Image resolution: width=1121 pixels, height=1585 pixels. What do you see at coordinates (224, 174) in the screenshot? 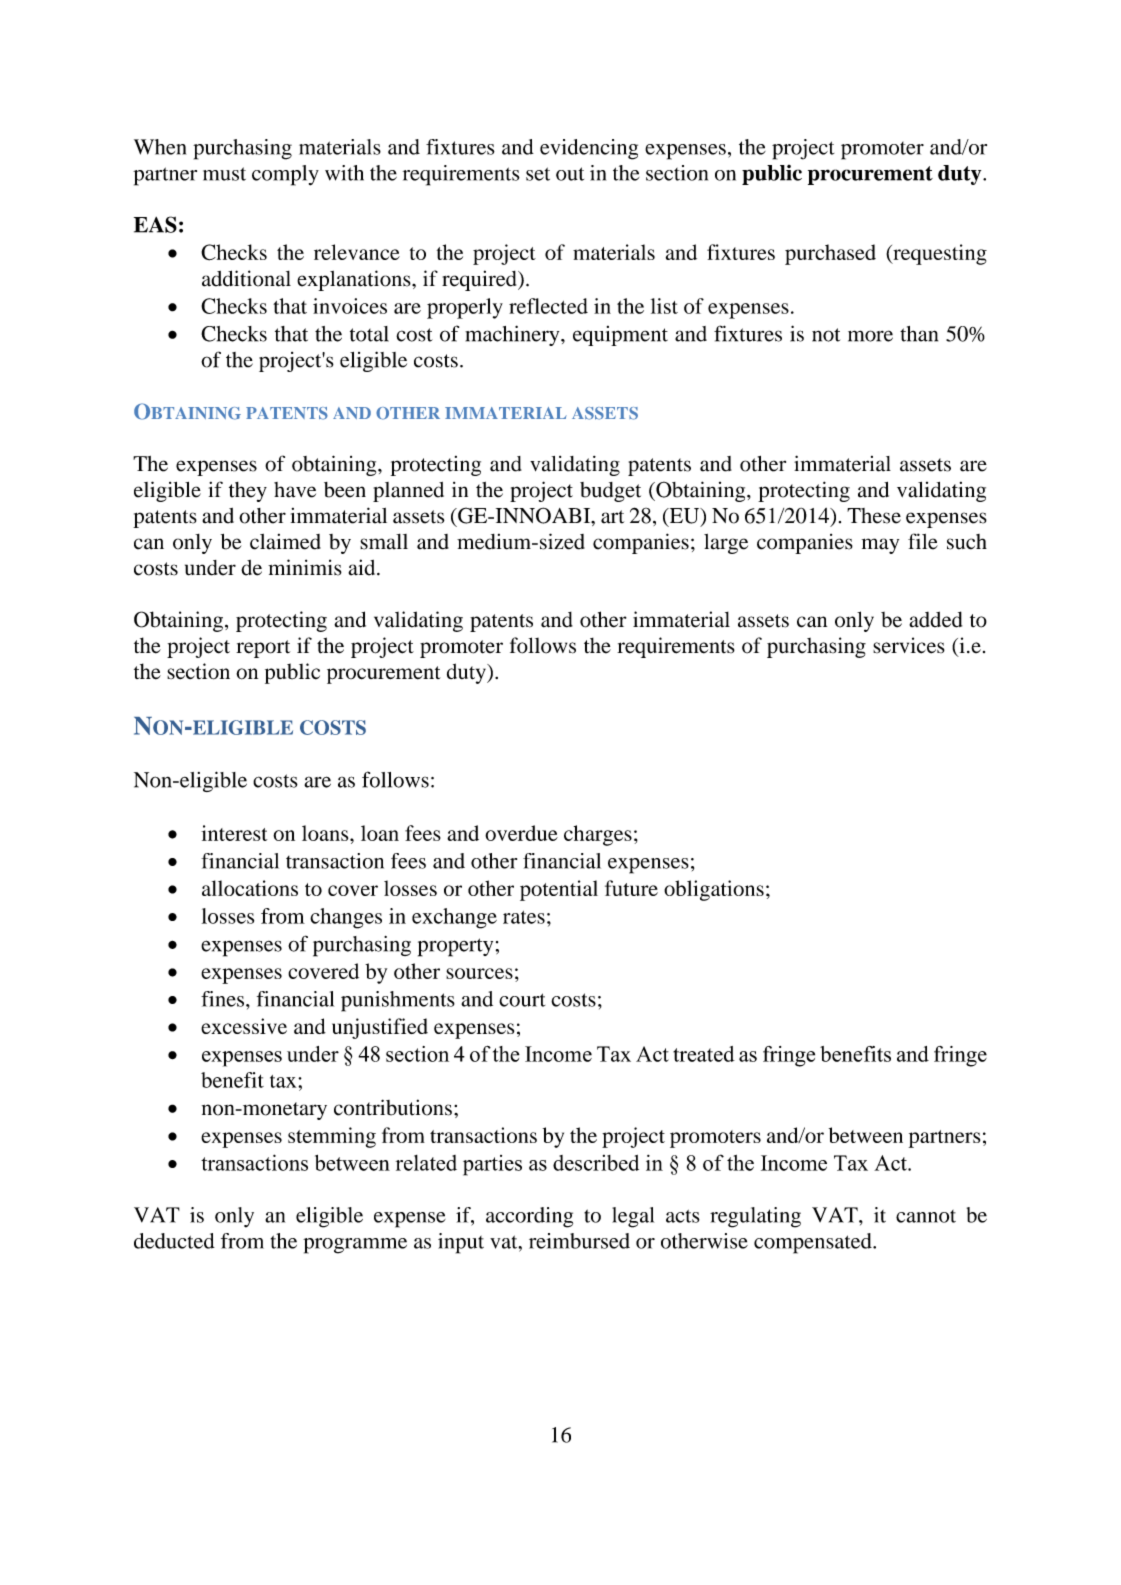
I see `must` at bounding box center [224, 174].
